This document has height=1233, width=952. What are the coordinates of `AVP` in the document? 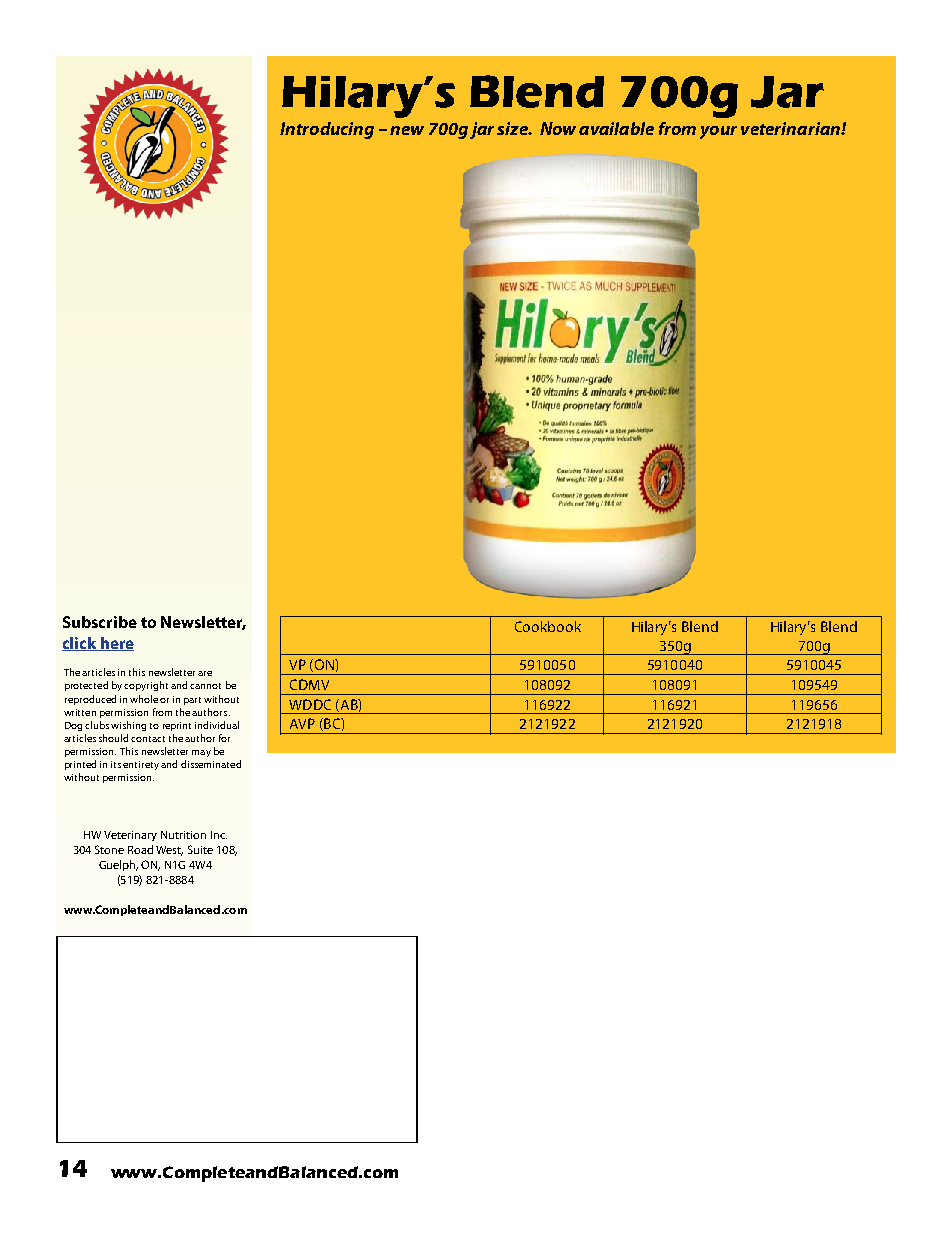 It's located at (302, 723).
